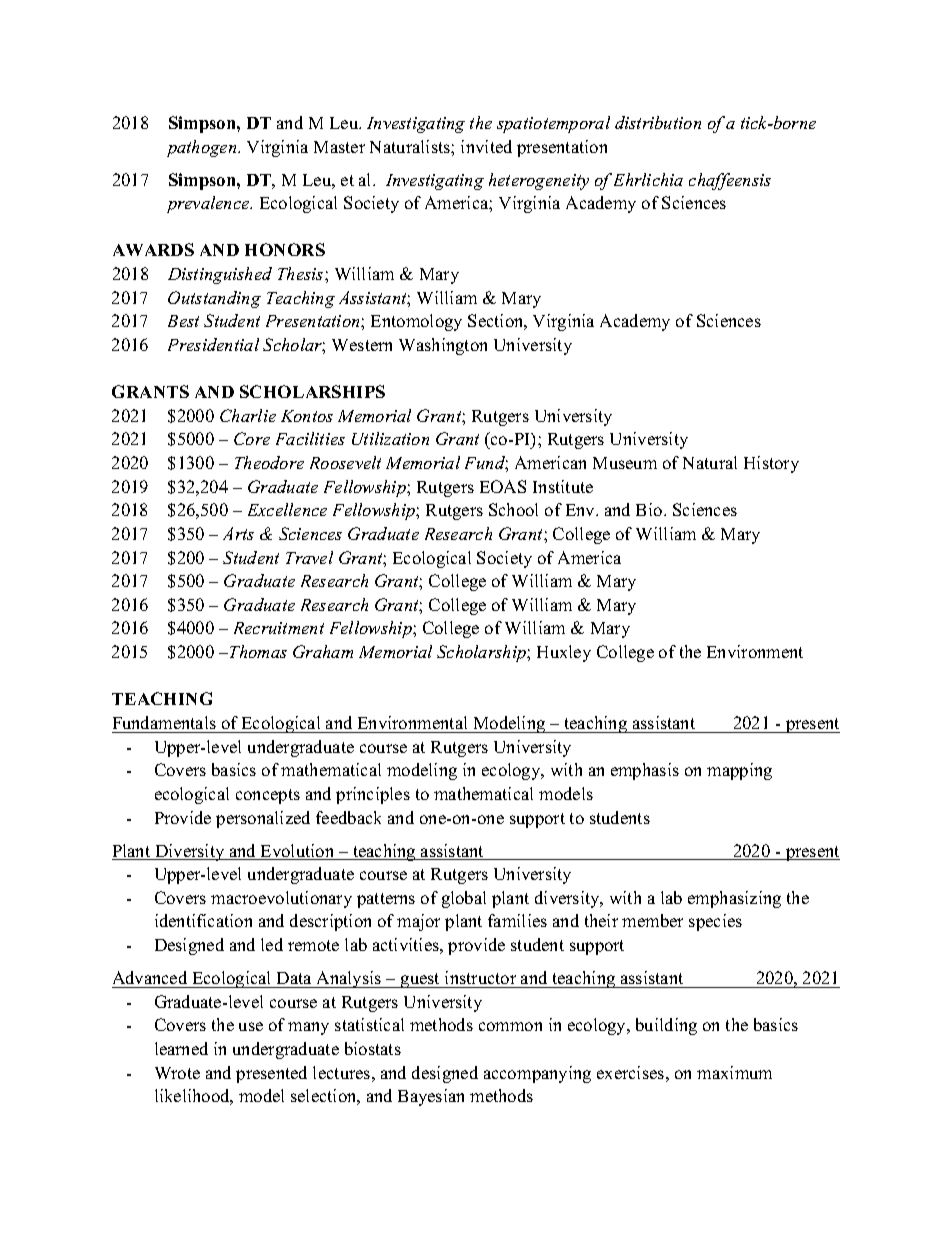 The width and height of the image is (952, 1233). Describe the element at coordinates (739, 771) in the image. I see `mapping` at that location.
